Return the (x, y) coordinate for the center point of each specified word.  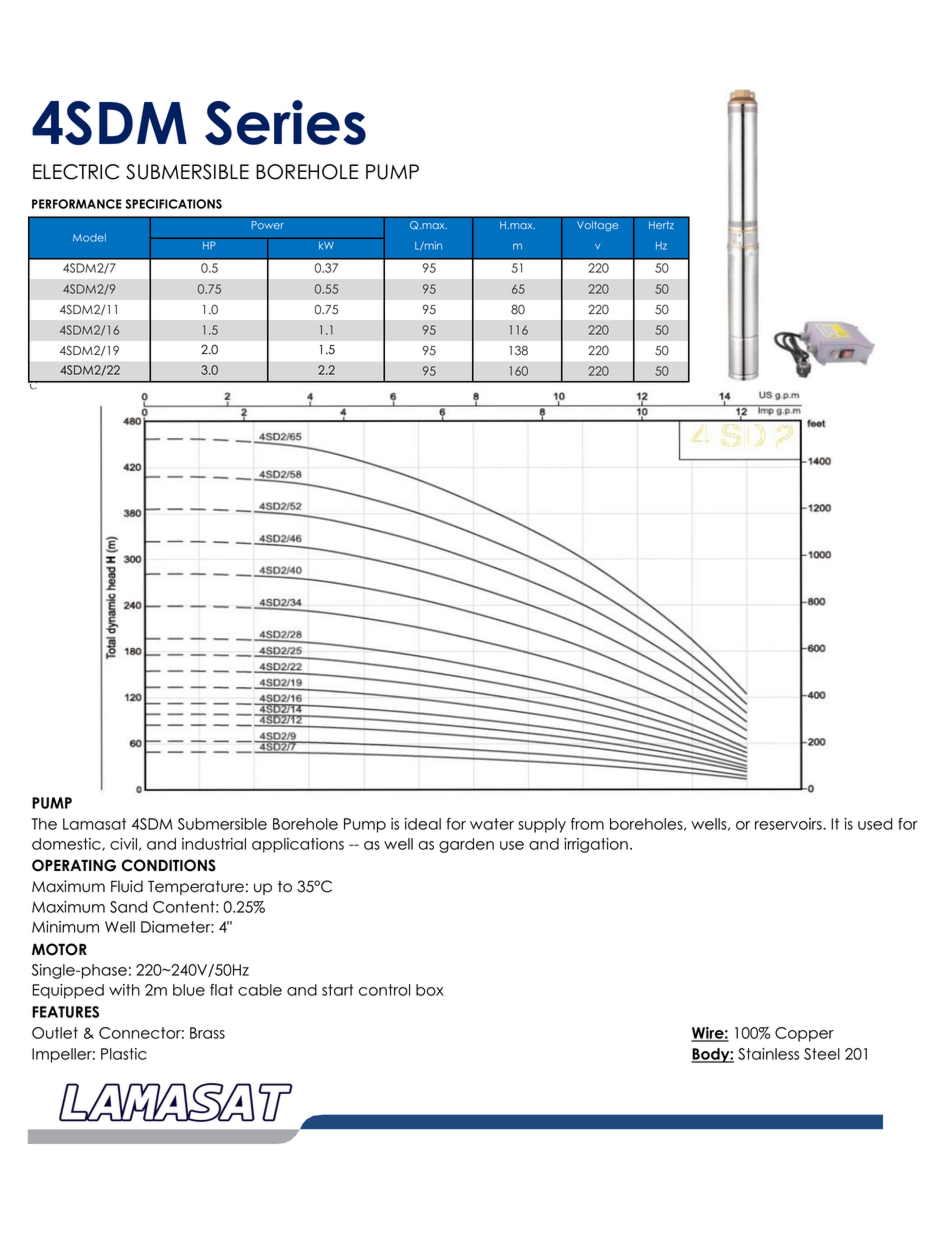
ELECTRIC (76, 172)
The (44, 824)
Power (268, 225)
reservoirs (789, 824)
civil (123, 844)
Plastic (124, 1054)
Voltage (598, 226)
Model (89, 238)
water (492, 824)
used (875, 824)
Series (285, 122)
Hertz (661, 225)
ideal (423, 824)
